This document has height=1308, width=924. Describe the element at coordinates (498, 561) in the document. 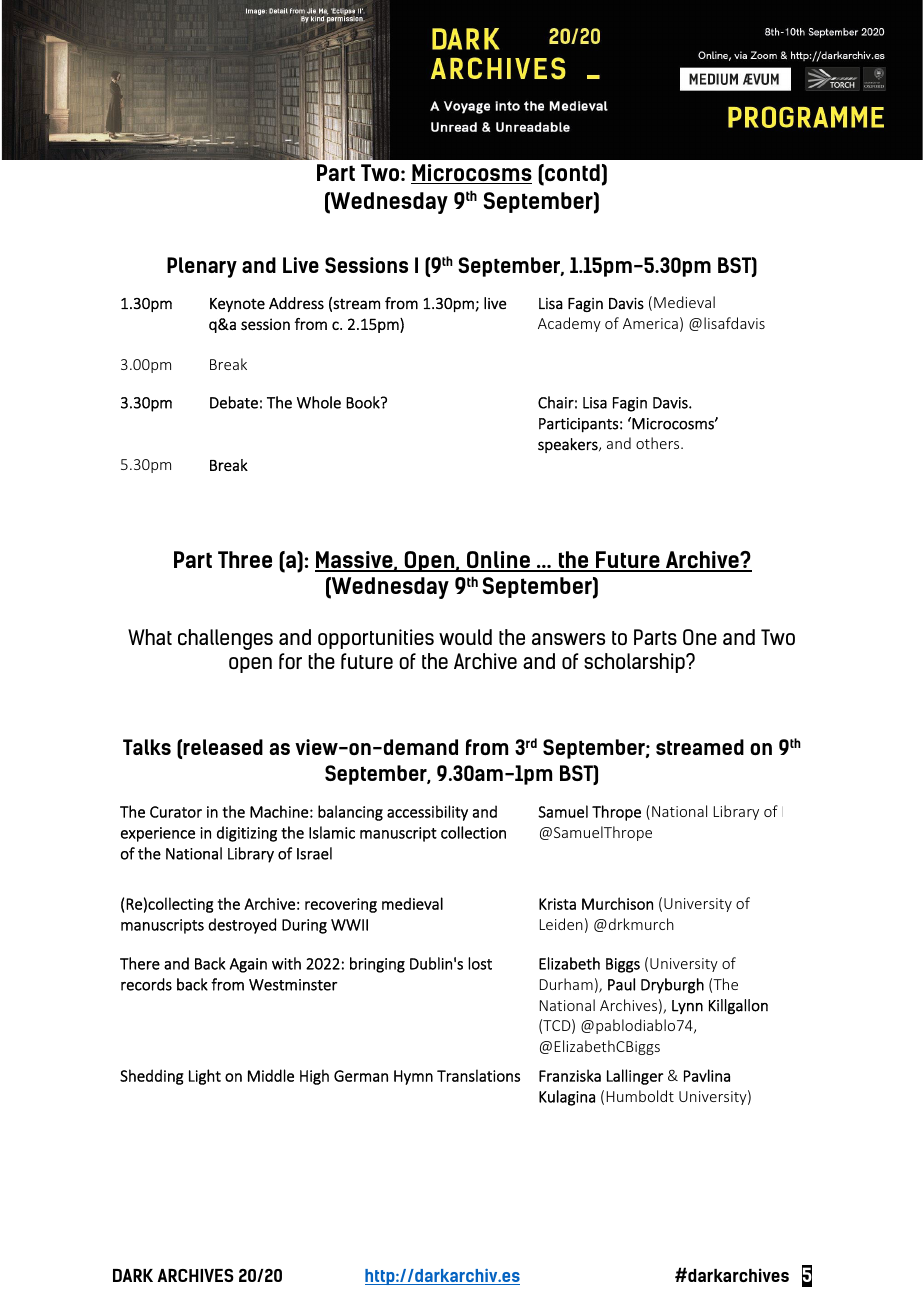

I see `Online` at that location.
